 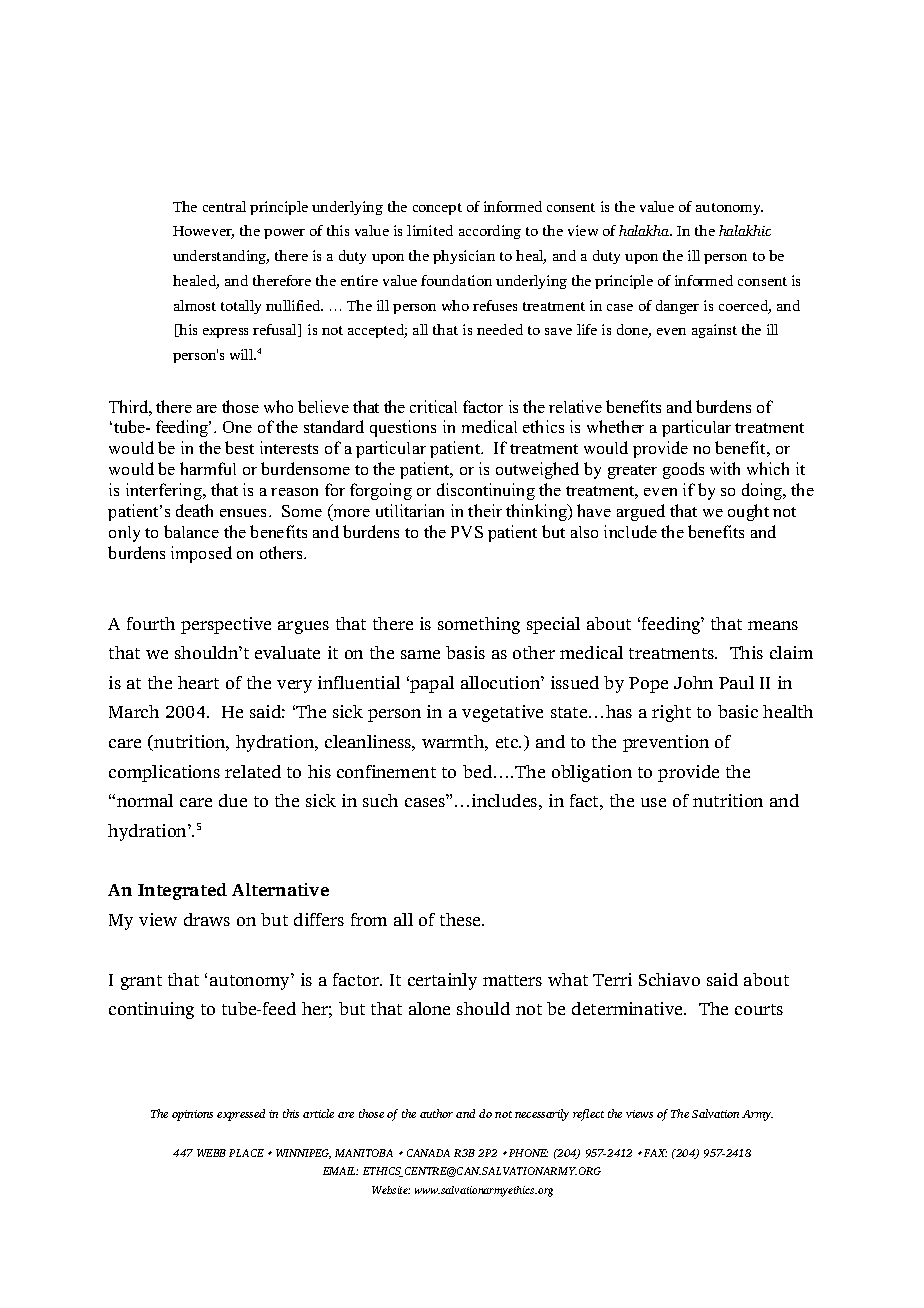 I want to click on Schiavo, so click(x=669, y=979).
